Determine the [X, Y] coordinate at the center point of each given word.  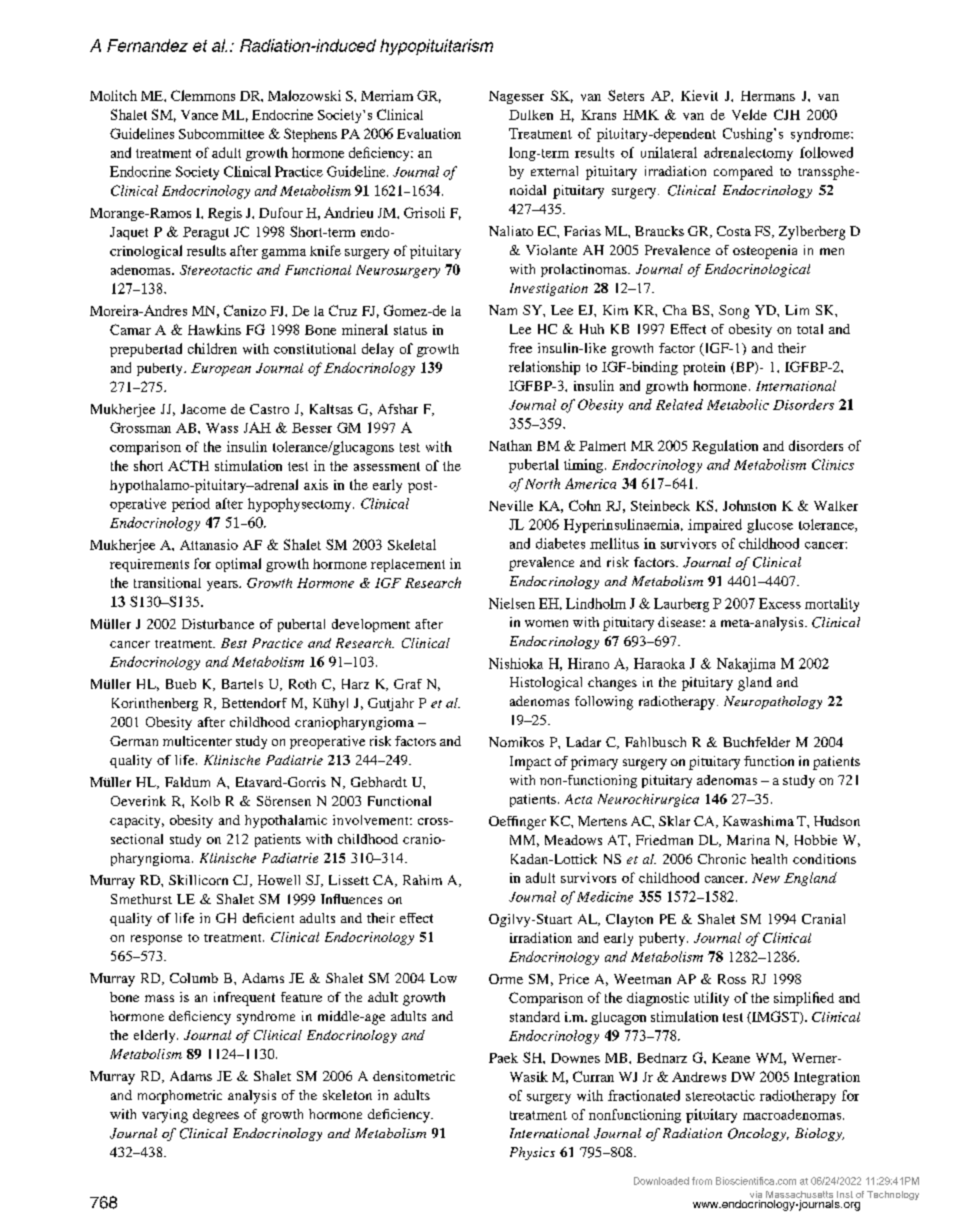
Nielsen [512, 603]
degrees [216, 1116]
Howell [279, 880]
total [810, 329]
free [520, 348]
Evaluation [429, 133]
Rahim [422, 880]
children [212, 348]
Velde [749, 114]
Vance [199, 115]
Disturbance [218, 624]
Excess [780, 603]
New [766, 878]
